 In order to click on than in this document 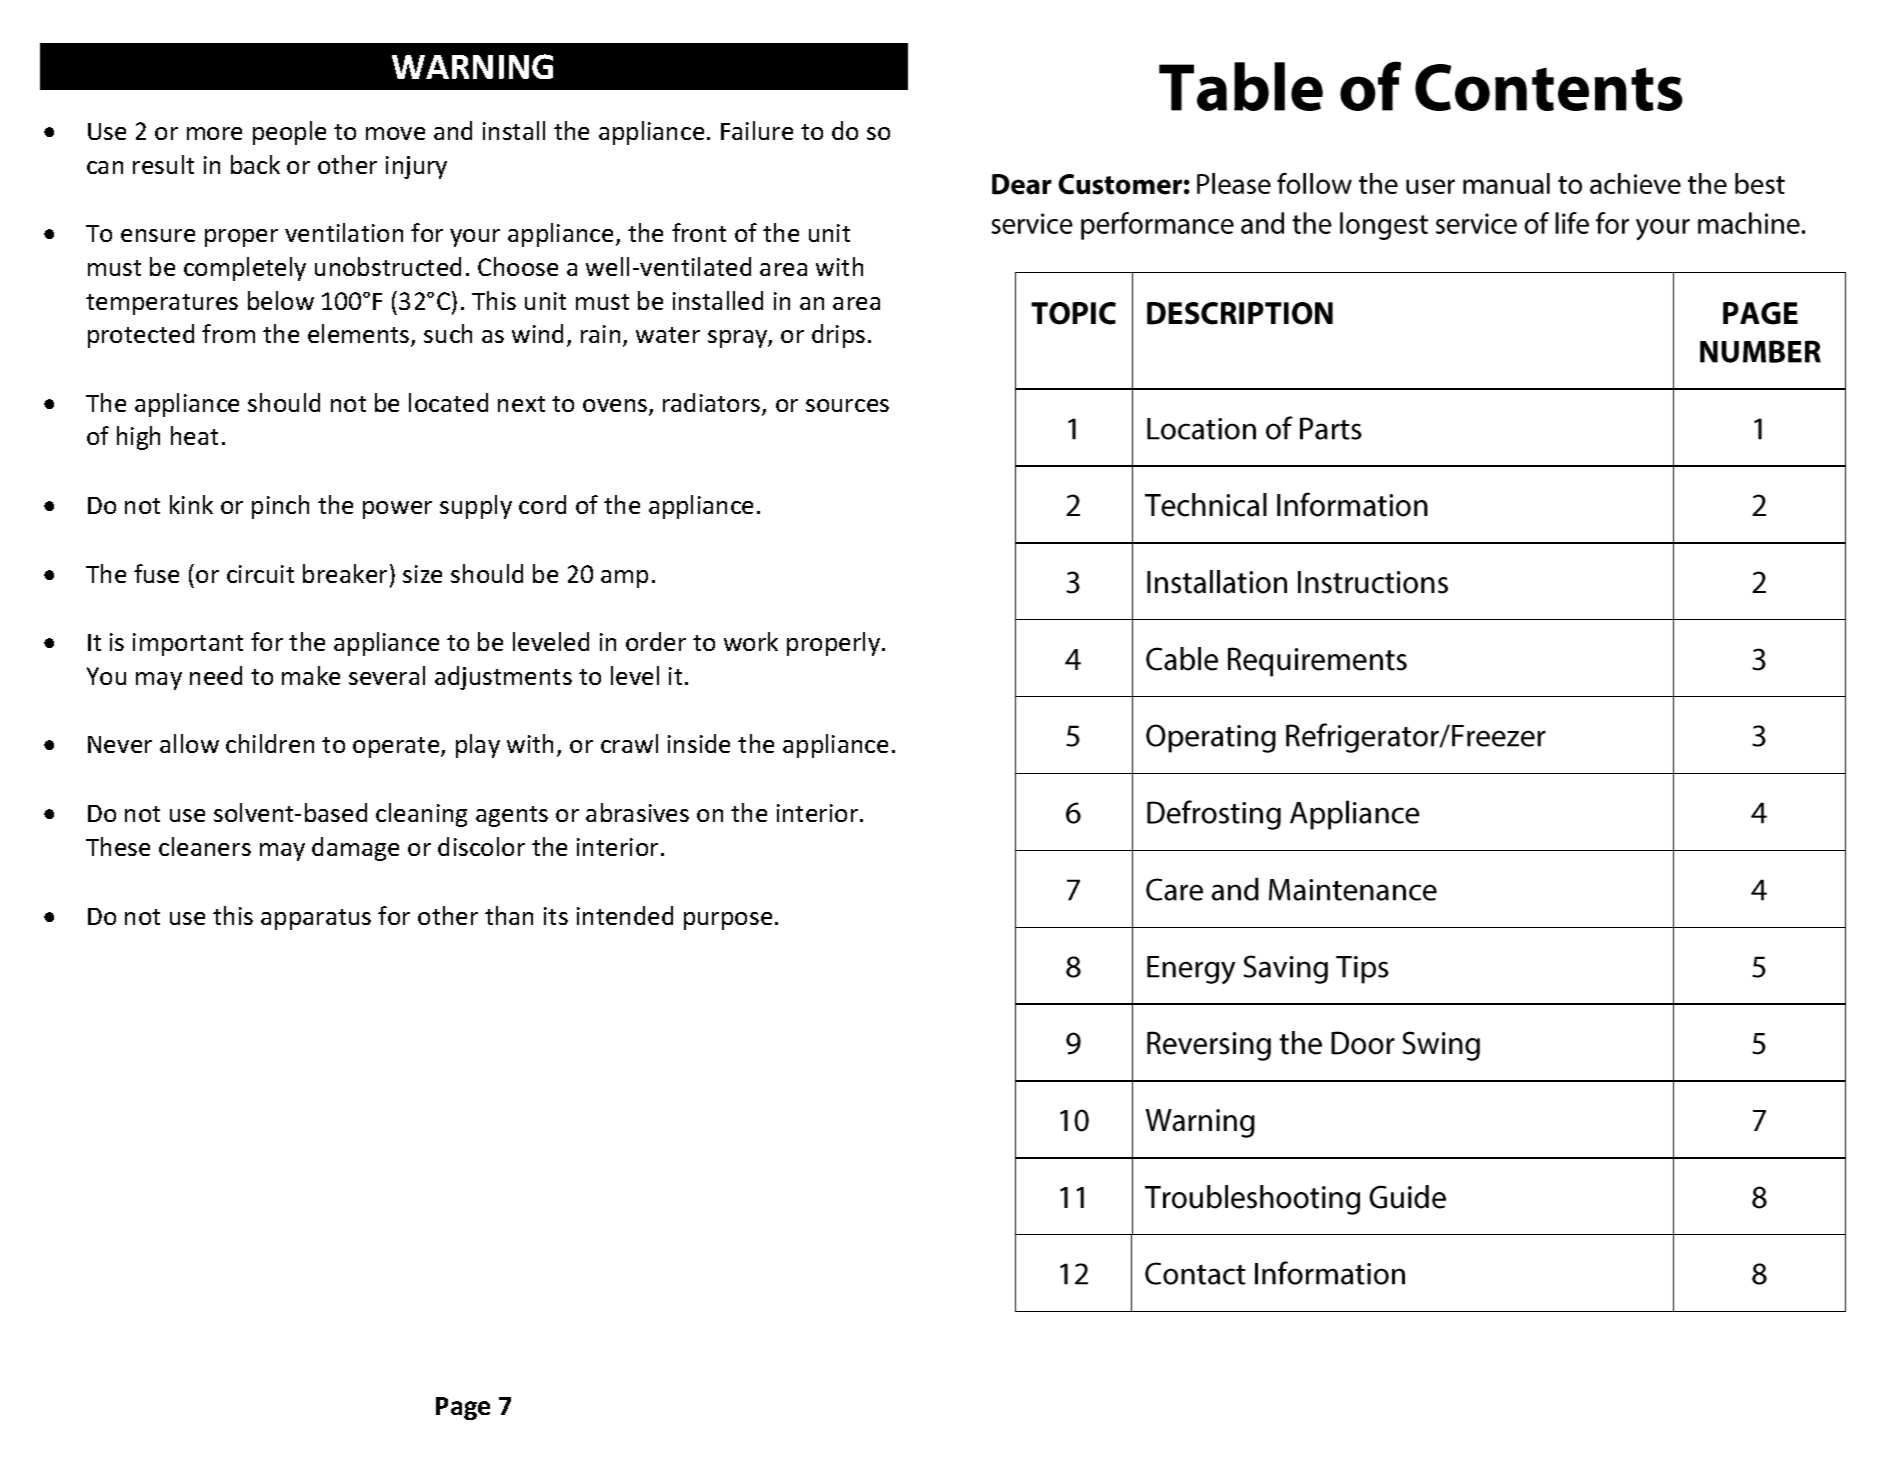, I will do `click(509, 915)`.
